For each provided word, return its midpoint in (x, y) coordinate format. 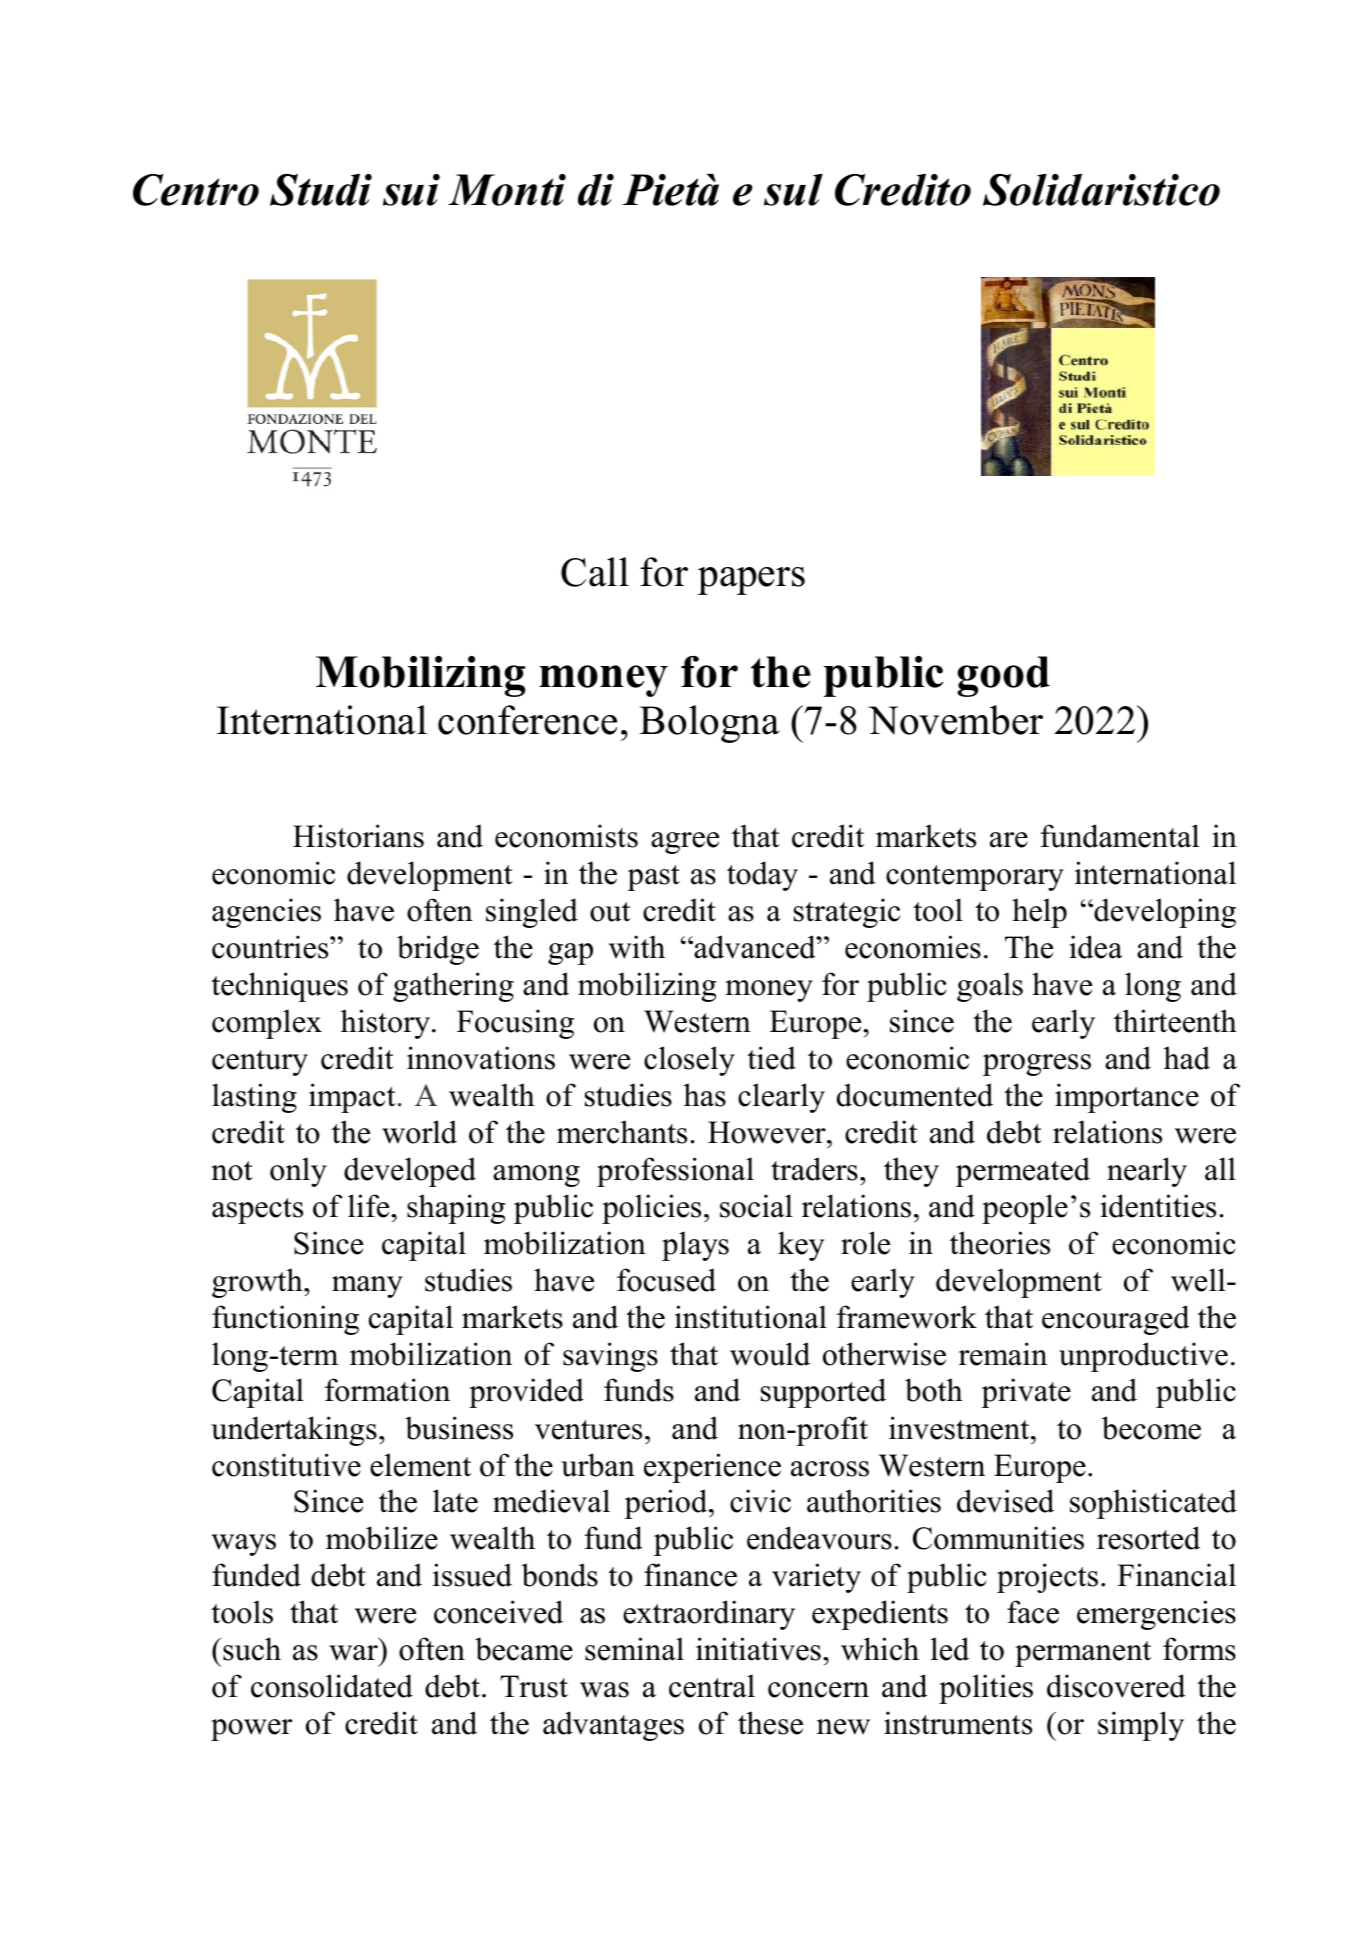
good (1003, 676)
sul (793, 190)
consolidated (332, 1686)
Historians (358, 836)
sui (411, 190)
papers (751, 581)
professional (675, 1172)
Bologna (709, 724)
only (298, 1172)
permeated (1023, 1172)
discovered (1116, 1686)
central (712, 1686)
